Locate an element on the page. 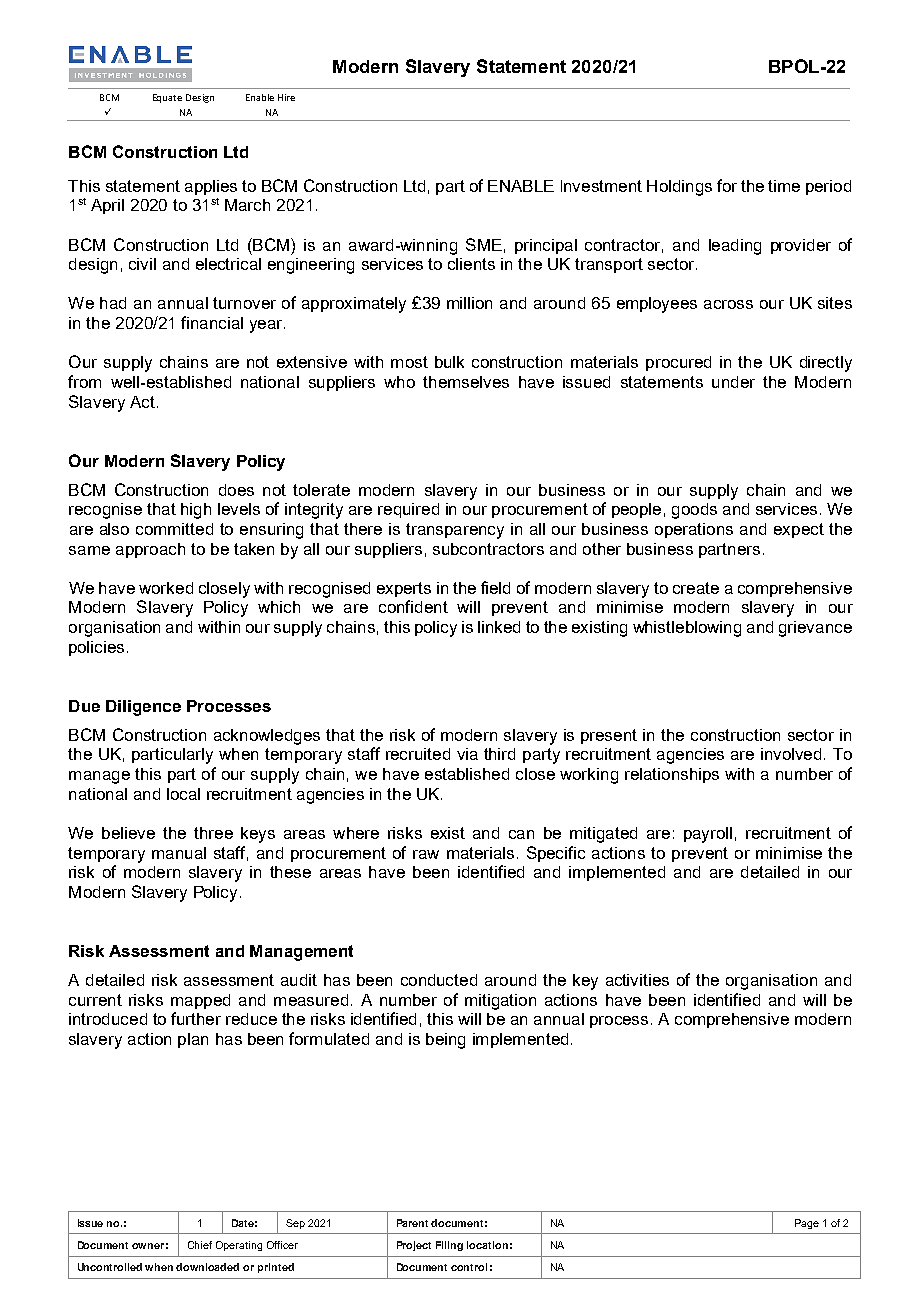 The image size is (924, 1308). Filing is located at coordinates (449, 1246).
